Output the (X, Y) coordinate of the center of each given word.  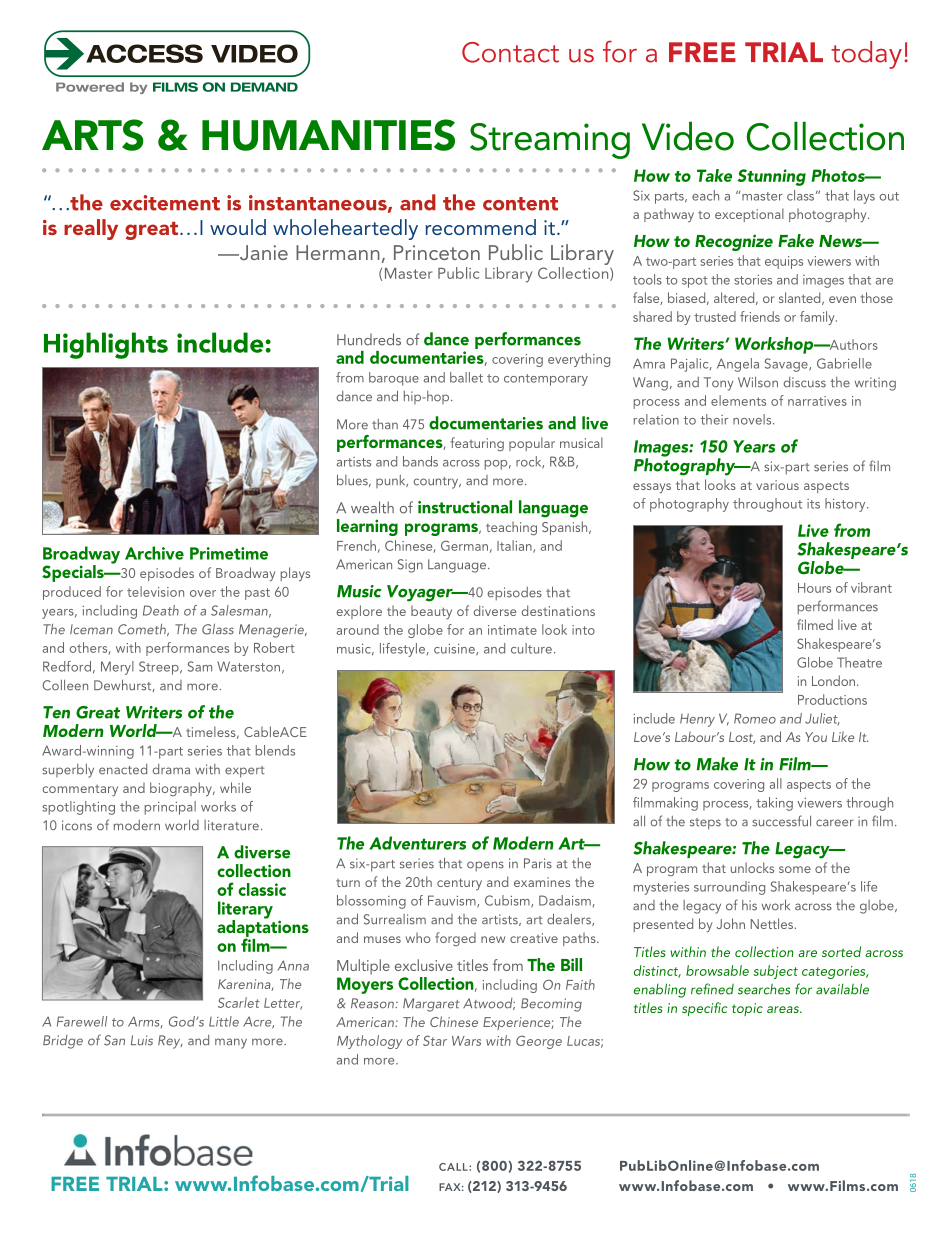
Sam (200, 666)
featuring (477, 444)
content (520, 204)
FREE (75, 1184)
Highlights (106, 345)
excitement (165, 203)
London (833, 680)
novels (753, 419)
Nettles (772, 923)
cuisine (455, 650)
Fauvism (453, 901)
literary (245, 911)
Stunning (771, 177)
